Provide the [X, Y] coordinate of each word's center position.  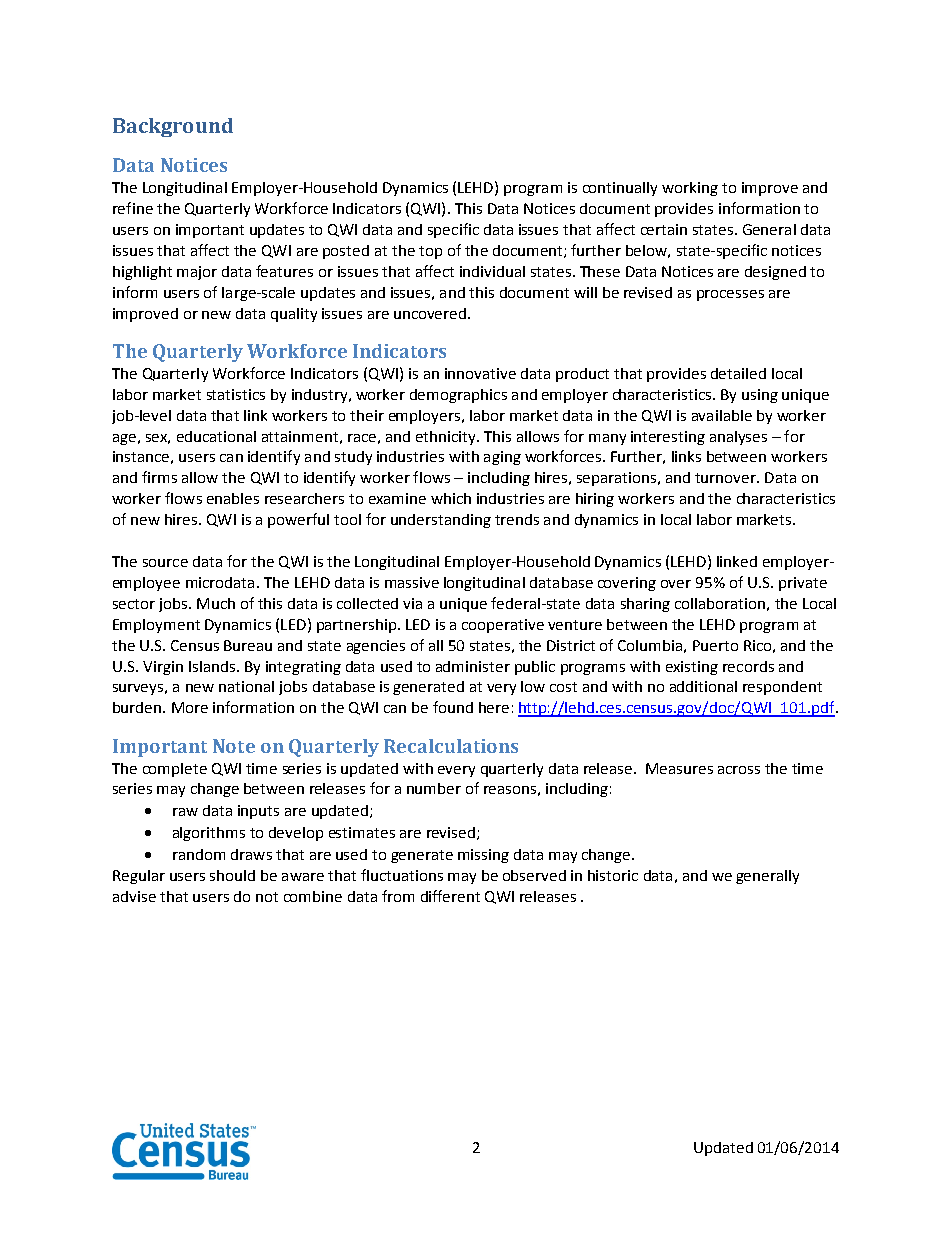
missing [483, 856]
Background [173, 127]
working [690, 189]
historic [613, 875]
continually [620, 189]
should [232, 875]
